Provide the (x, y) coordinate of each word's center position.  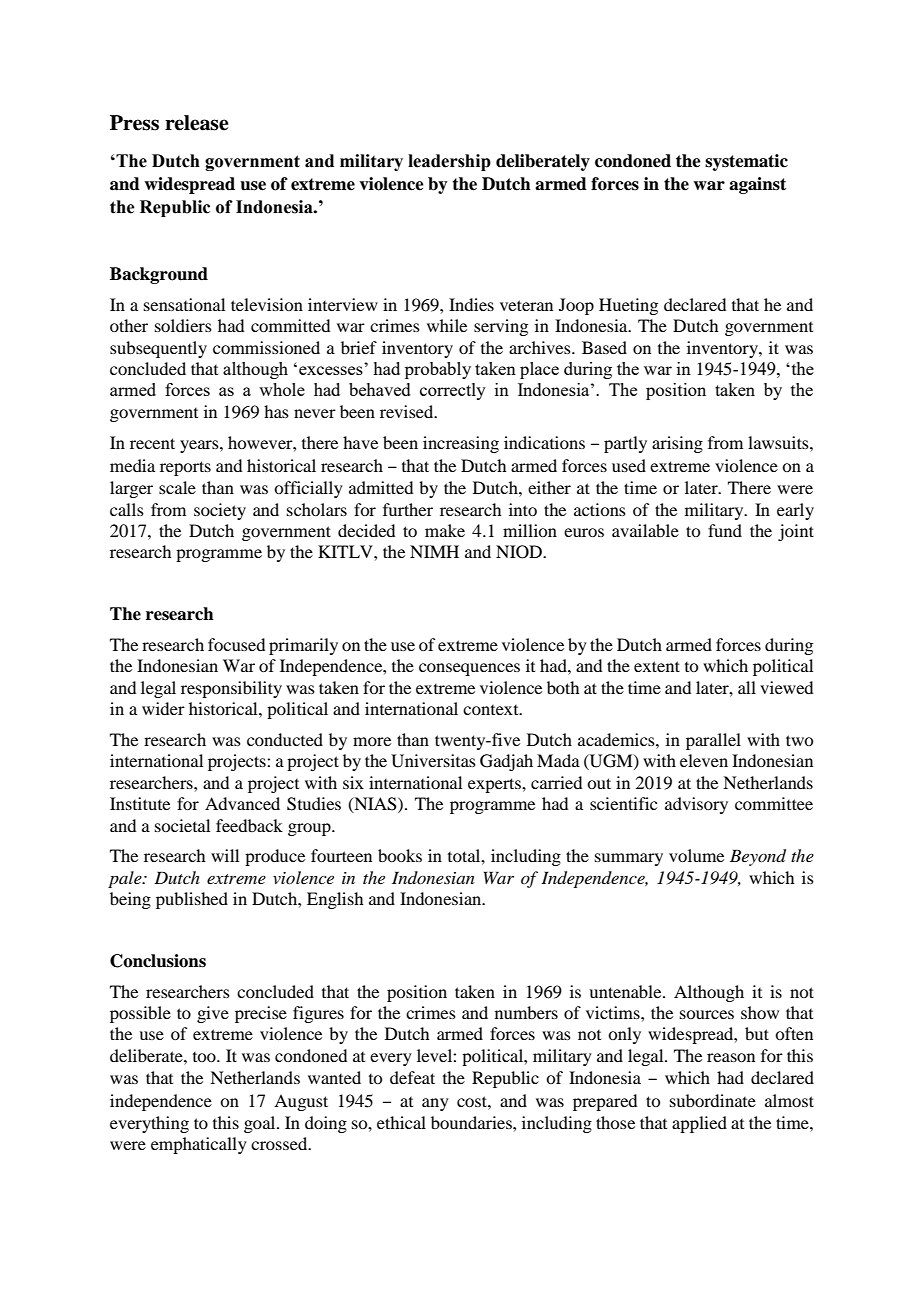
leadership (449, 162)
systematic (746, 162)
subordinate (713, 1100)
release (196, 123)
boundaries (472, 1122)
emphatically (199, 1145)
